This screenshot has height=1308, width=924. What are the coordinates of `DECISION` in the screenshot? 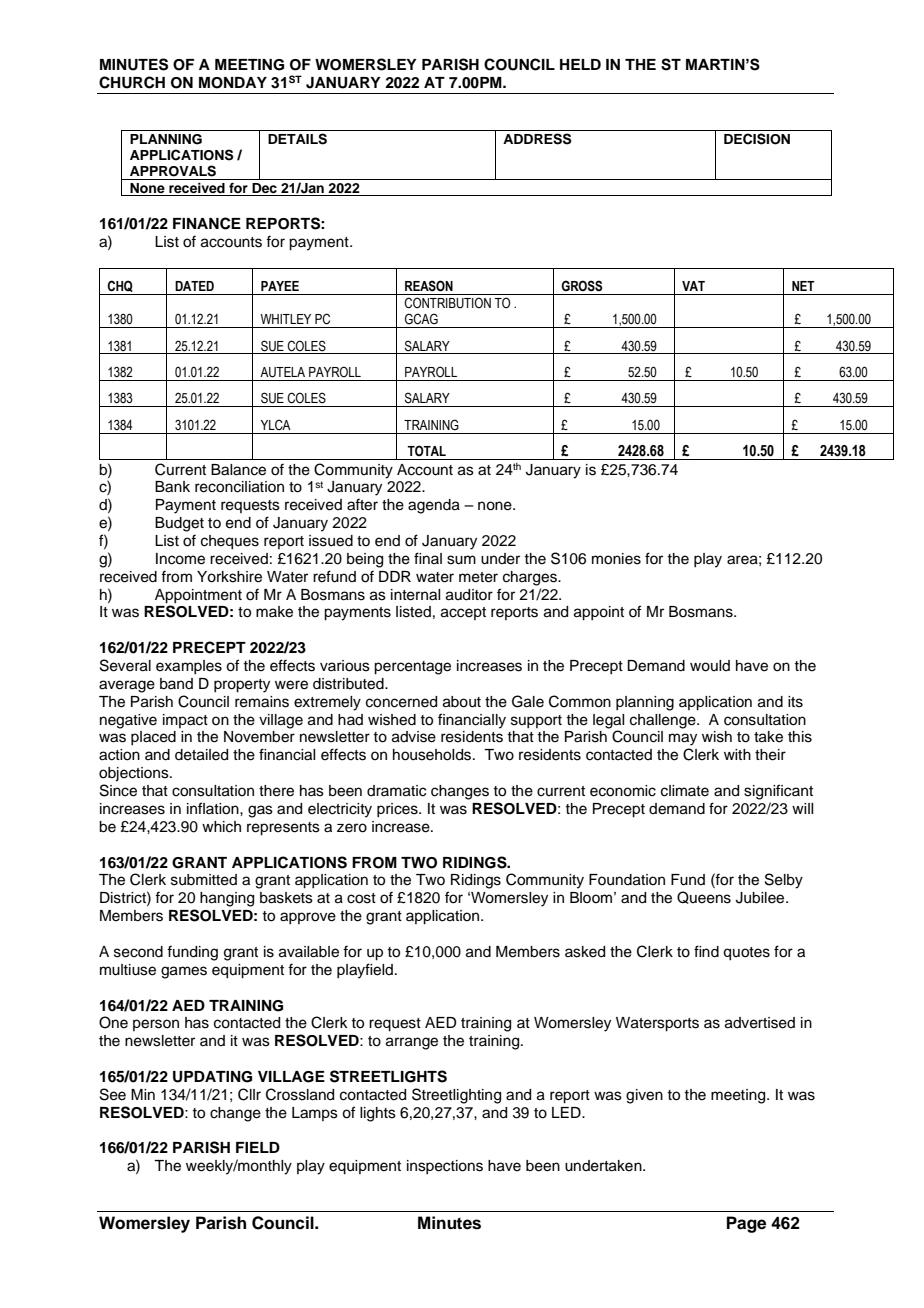 It's located at (757, 139).
